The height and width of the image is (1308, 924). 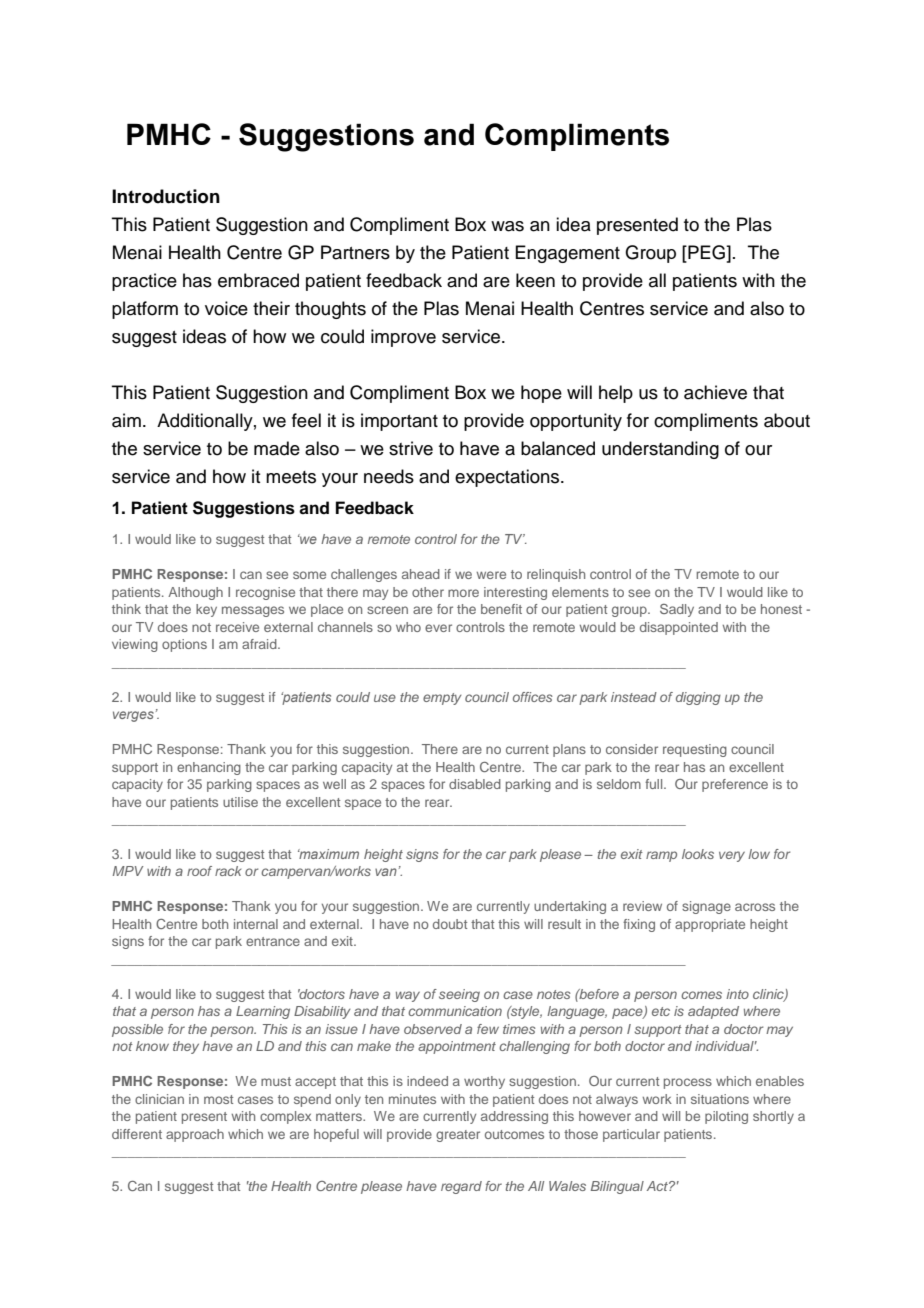 What do you see at coordinates (166, 196) in the image?
I see `Introduction` at bounding box center [166, 196].
